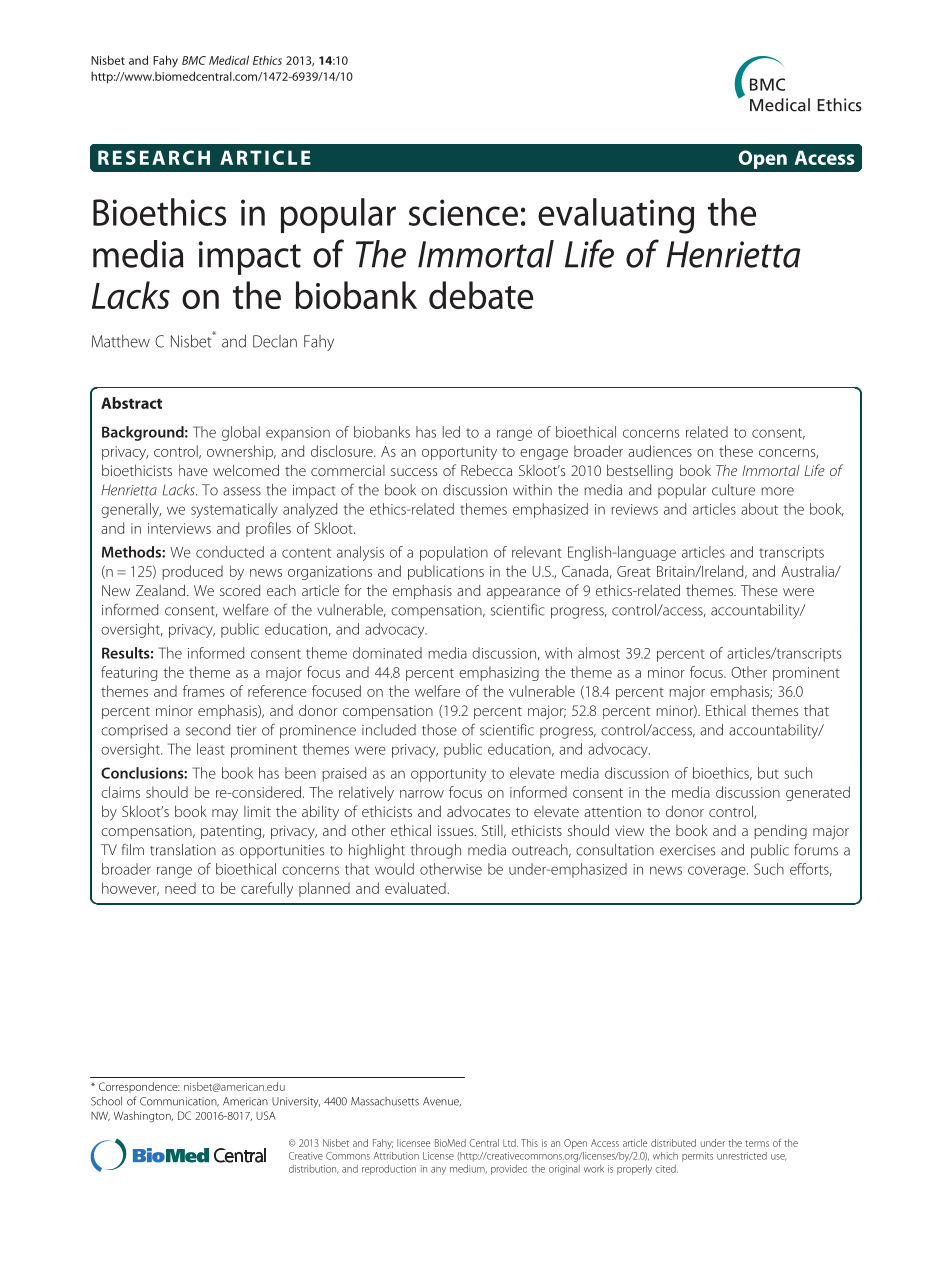 This image has width=952, height=1270. What do you see at coordinates (121, 341) in the image?
I see `Matthew` at bounding box center [121, 341].
